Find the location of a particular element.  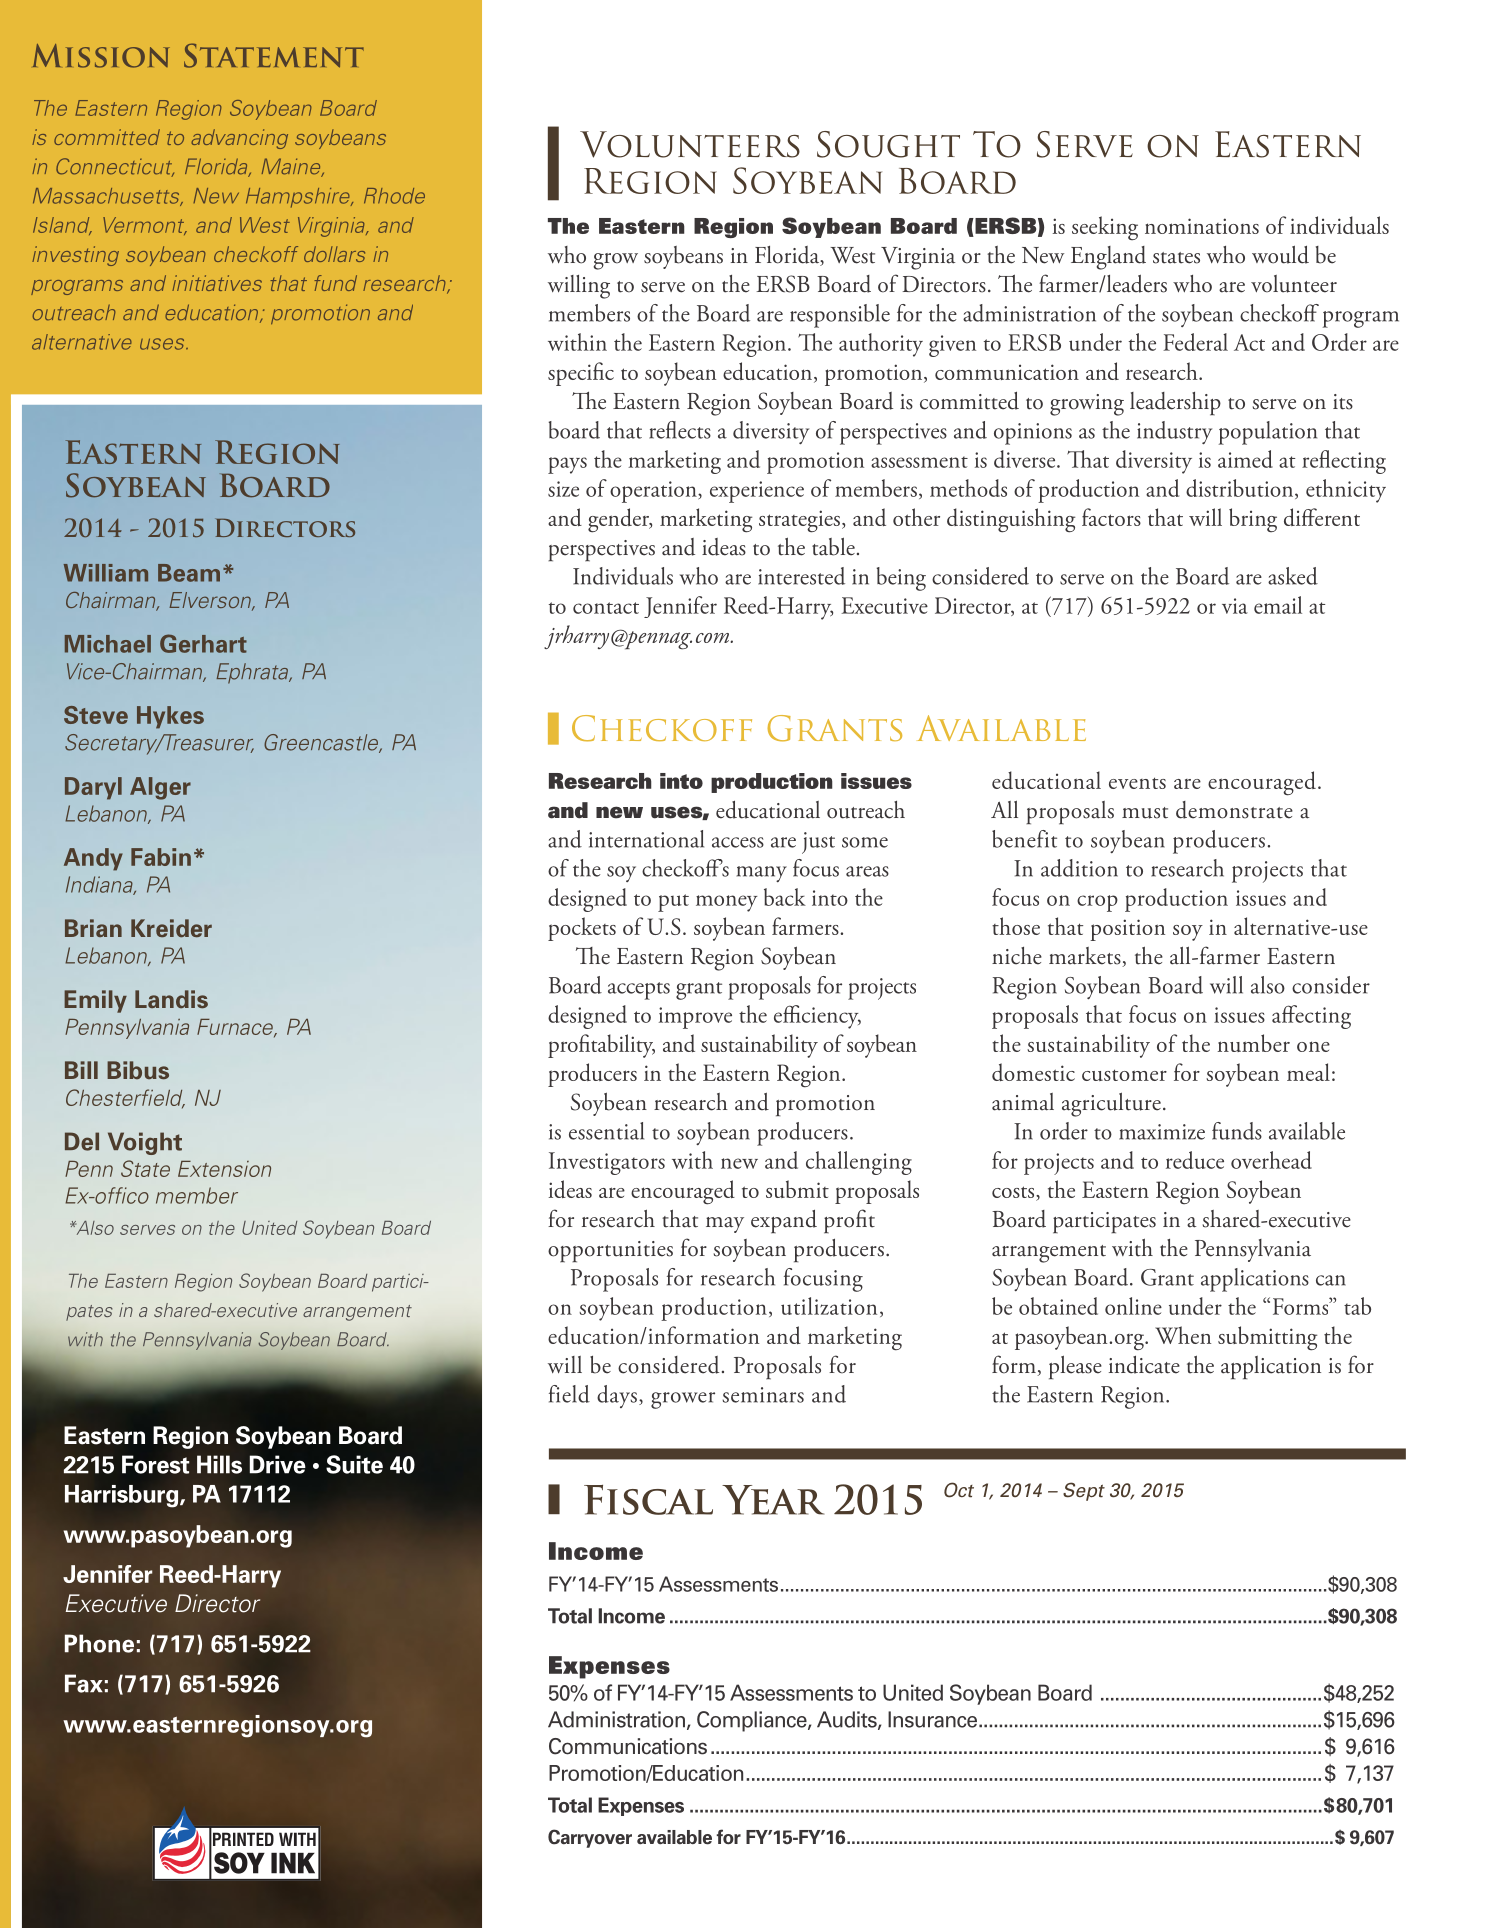

Carryover is located at coordinates (590, 1838).
